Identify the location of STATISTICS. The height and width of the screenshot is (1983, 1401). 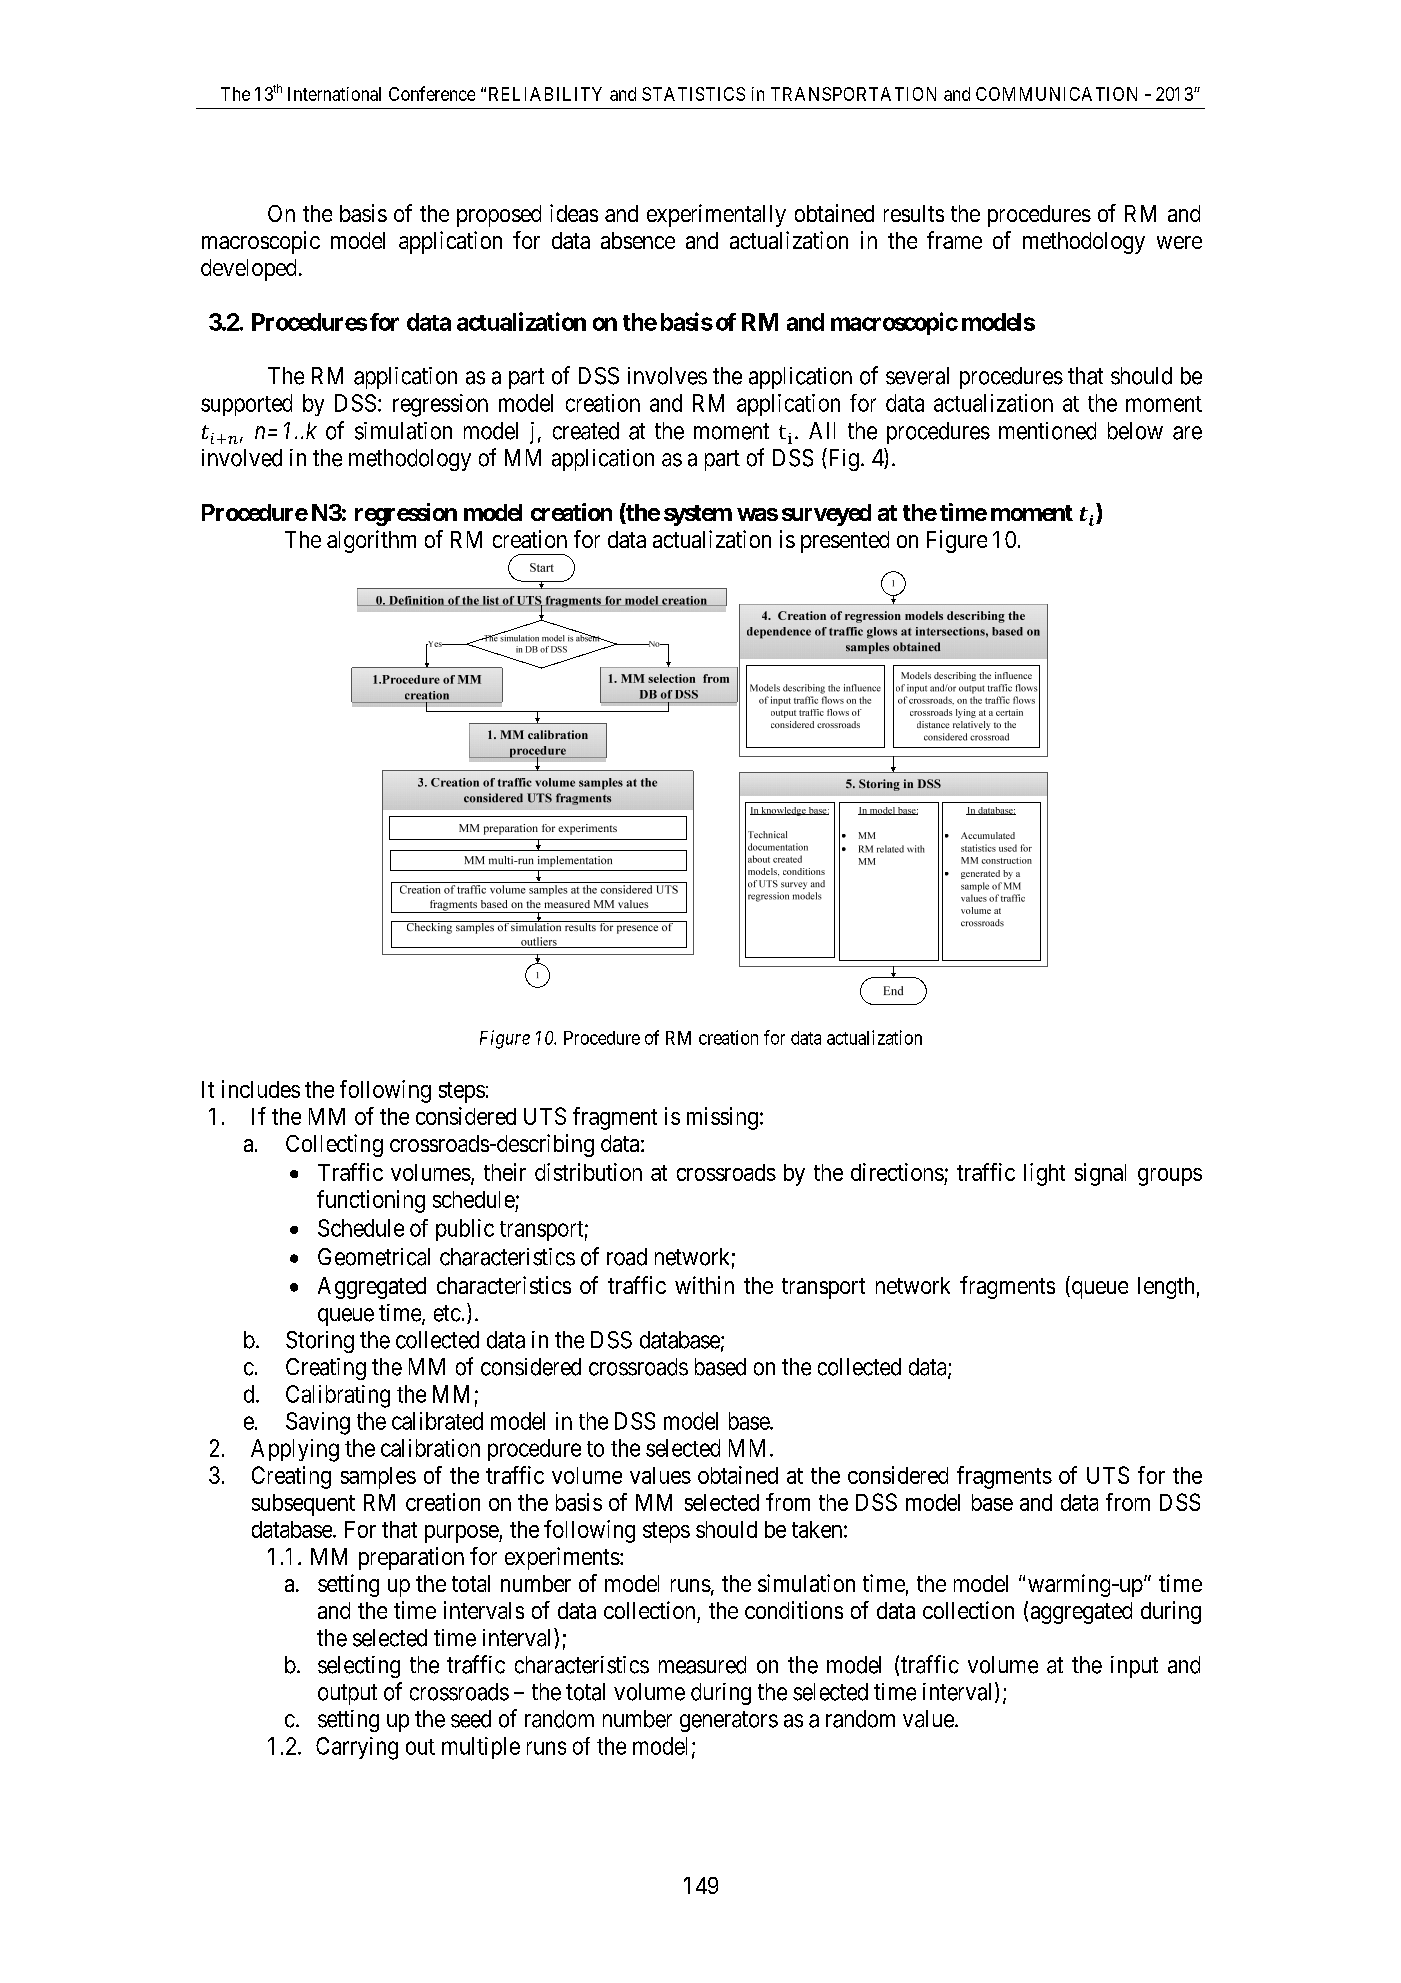
(693, 94).
